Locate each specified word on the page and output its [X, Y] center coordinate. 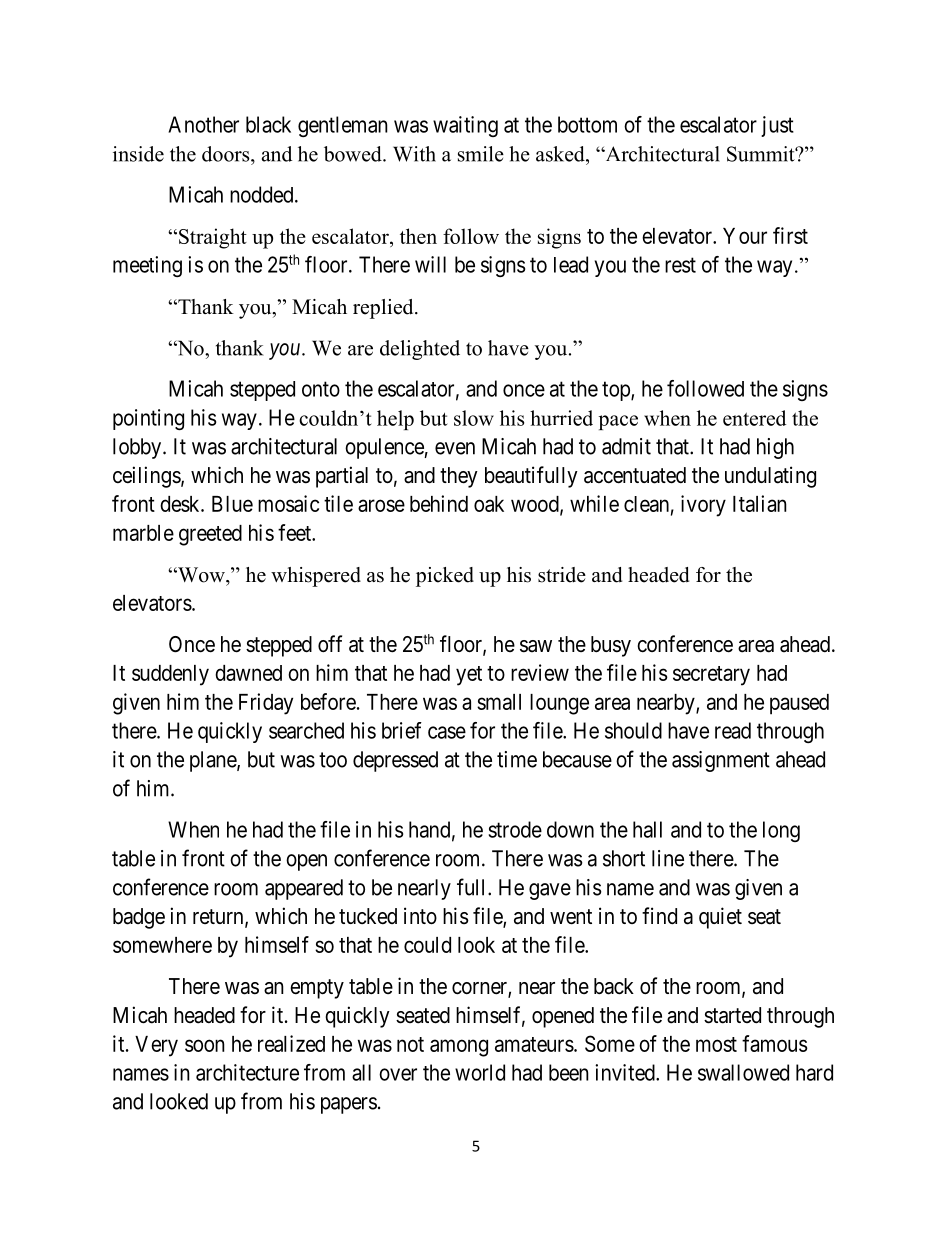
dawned [248, 673]
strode [515, 829]
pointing [148, 419]
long [781, 831]
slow [474, 418]
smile [481, 154]
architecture [247, 1072]
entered [754, 418]
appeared [304, 889]
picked [445, 577]
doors [227, 154]
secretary [711, 676]
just [777, 126]
